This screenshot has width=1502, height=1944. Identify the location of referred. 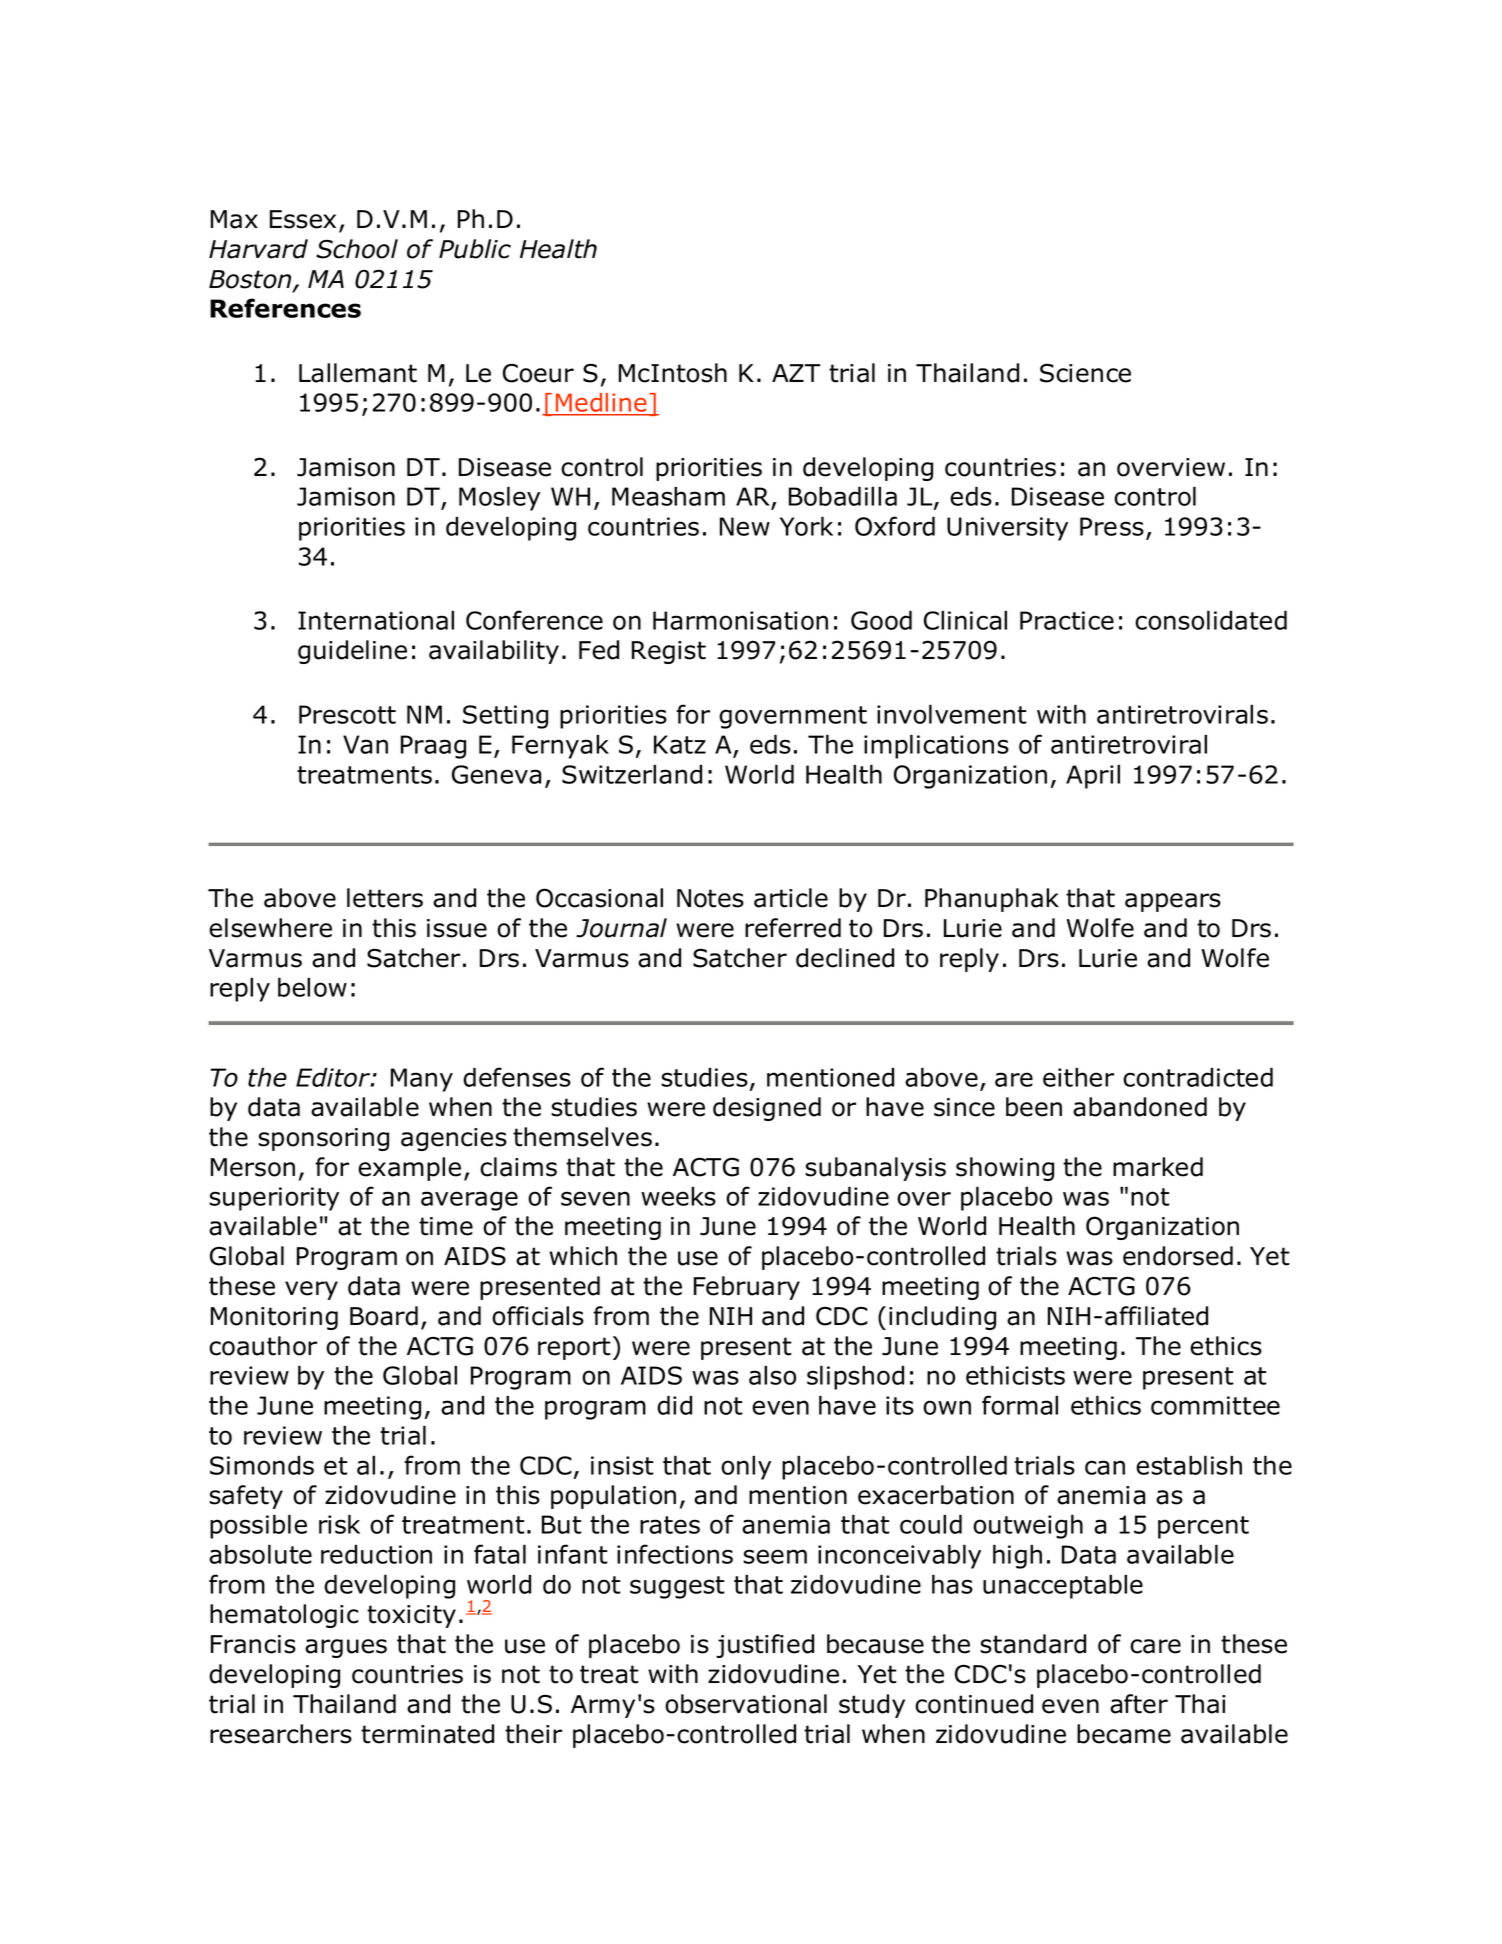
(793, 928).
